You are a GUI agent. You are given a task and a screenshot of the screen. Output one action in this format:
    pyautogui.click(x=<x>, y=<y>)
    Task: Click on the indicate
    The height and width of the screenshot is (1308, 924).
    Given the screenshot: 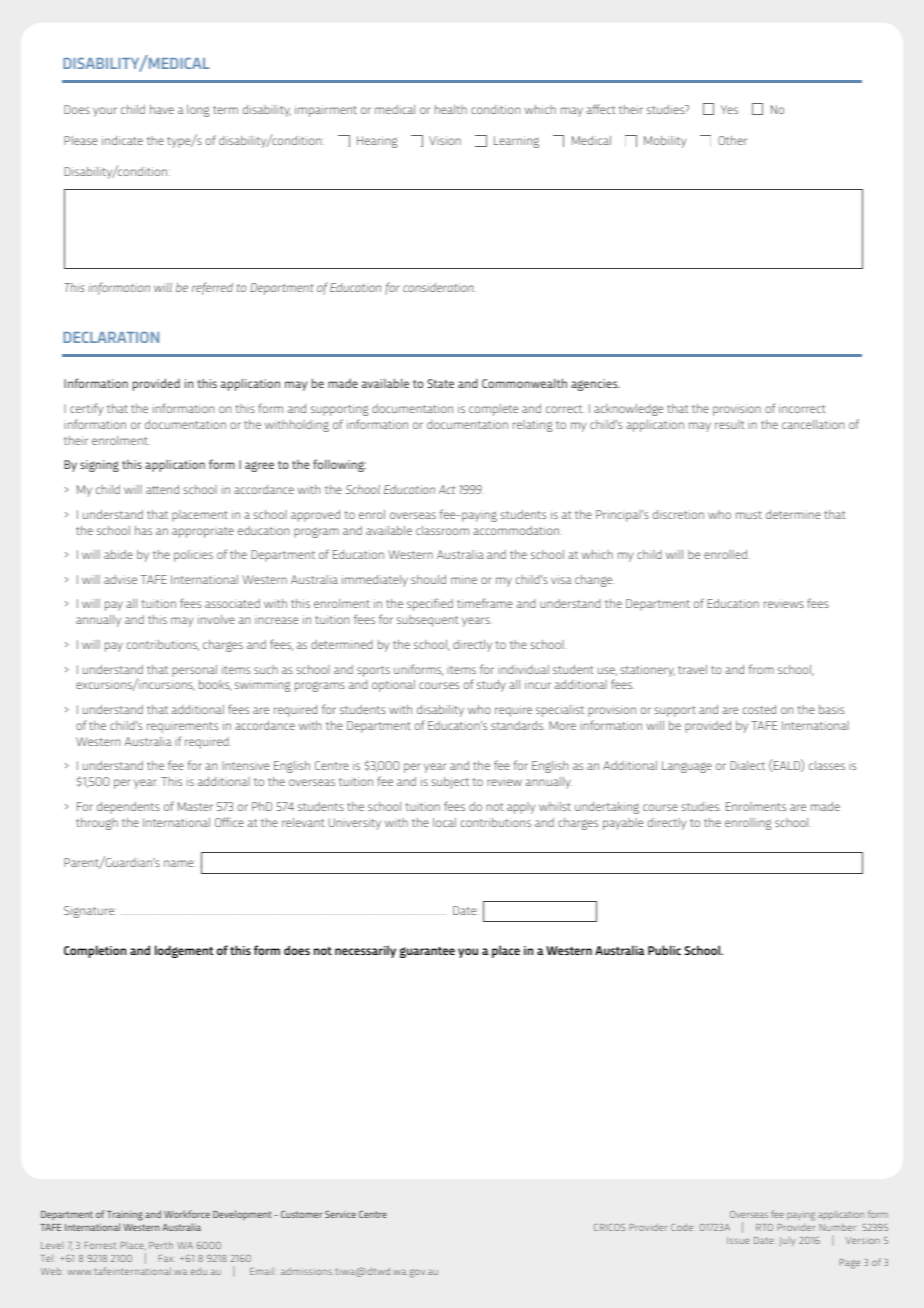 What is the action you would take?
    pyautogui.click(x=122, y=140)
